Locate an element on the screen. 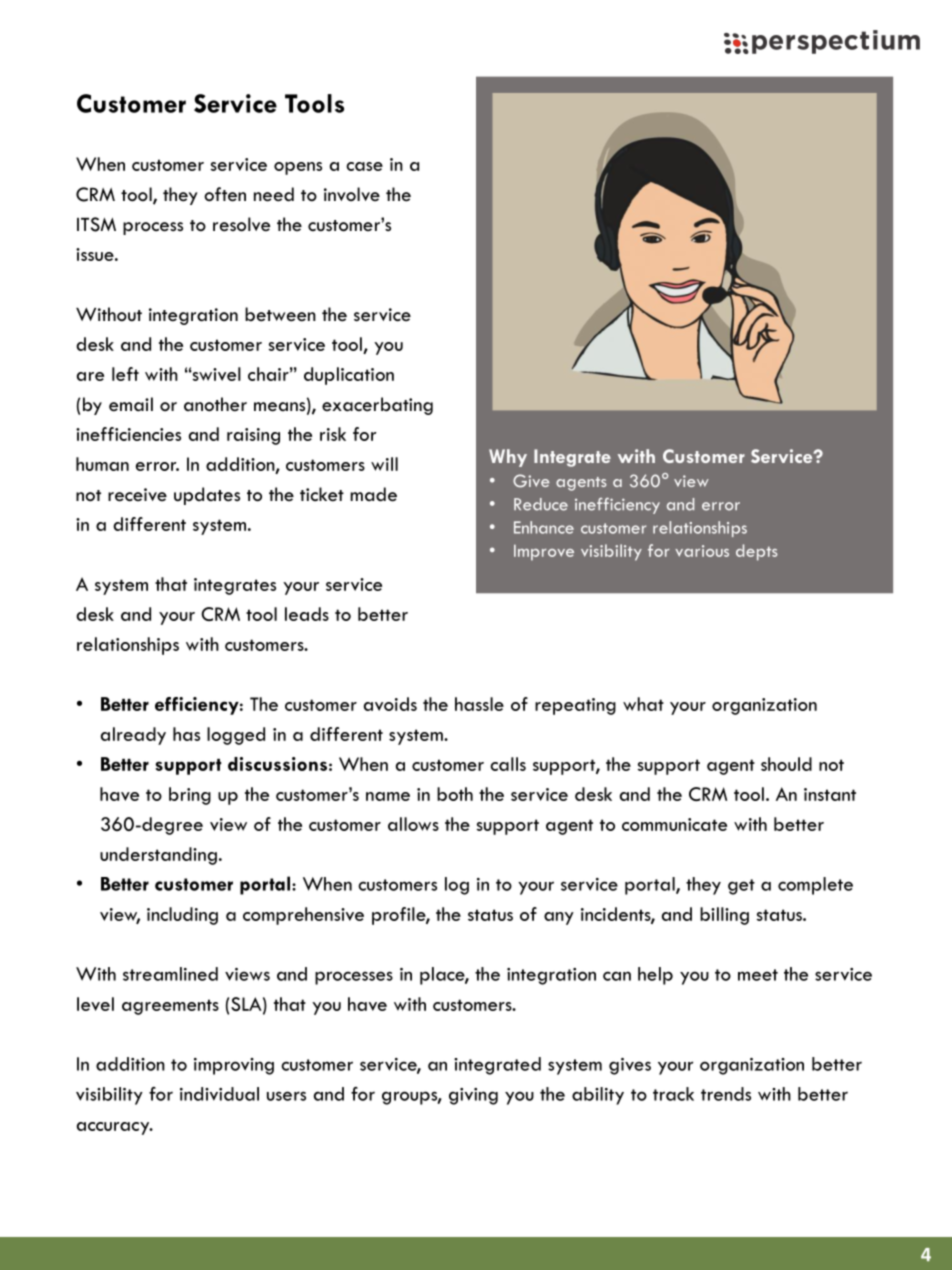  what is located at coordinates (643, 704).
